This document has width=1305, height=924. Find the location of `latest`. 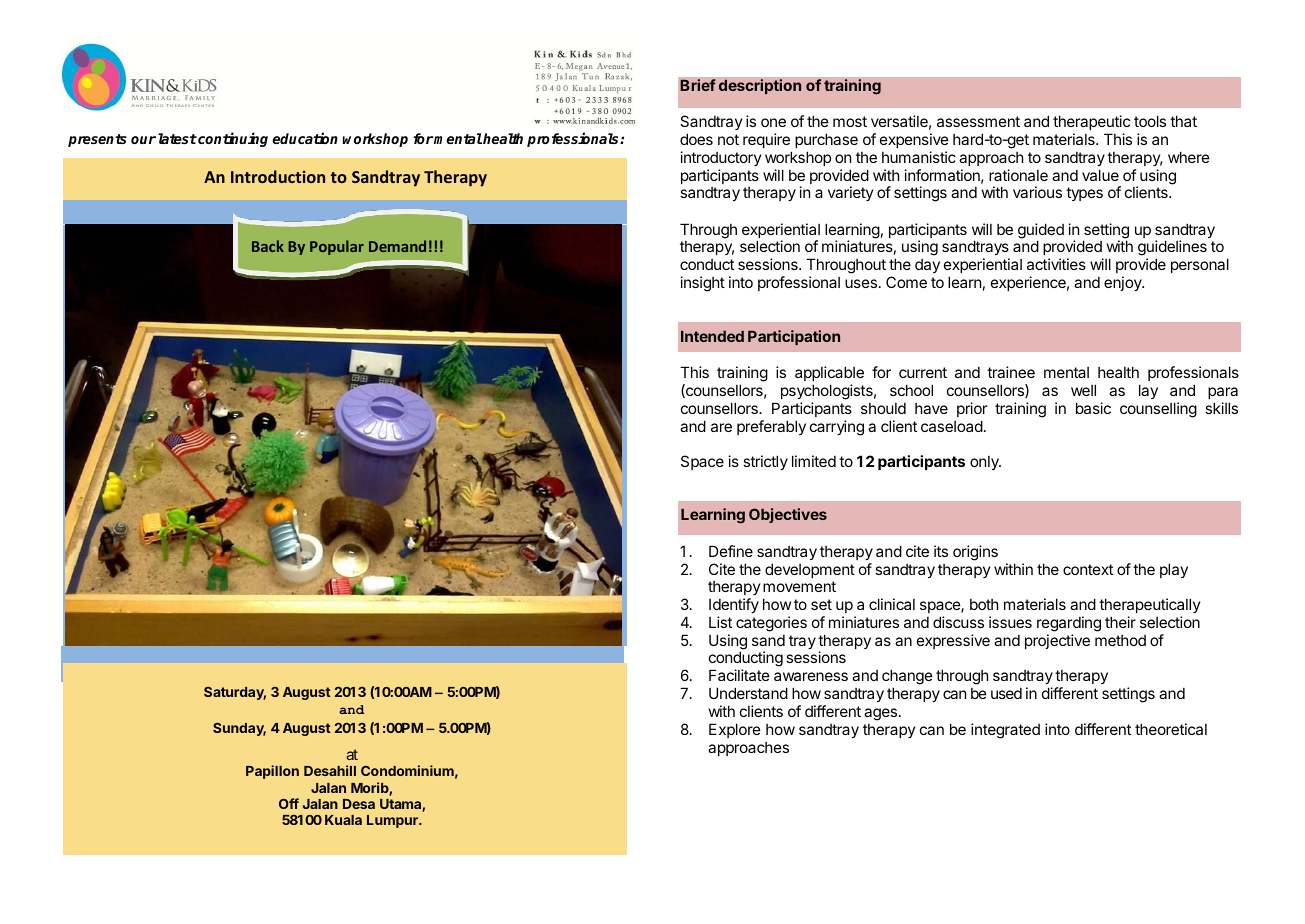

latest is located at coordinates (177, 138).
